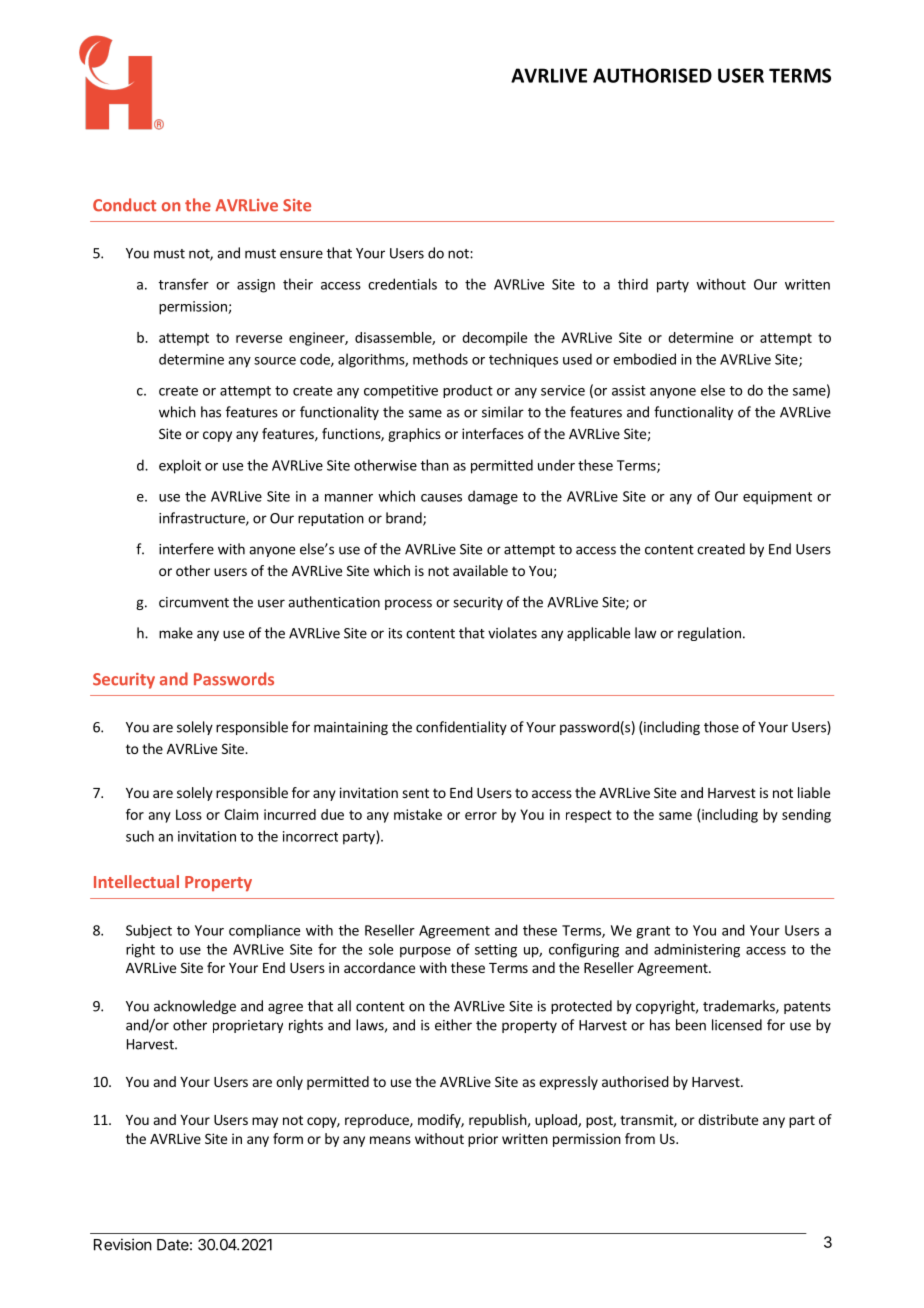 This document has width=924, height=1308. I want to click on regulation, so click(709, 634).
